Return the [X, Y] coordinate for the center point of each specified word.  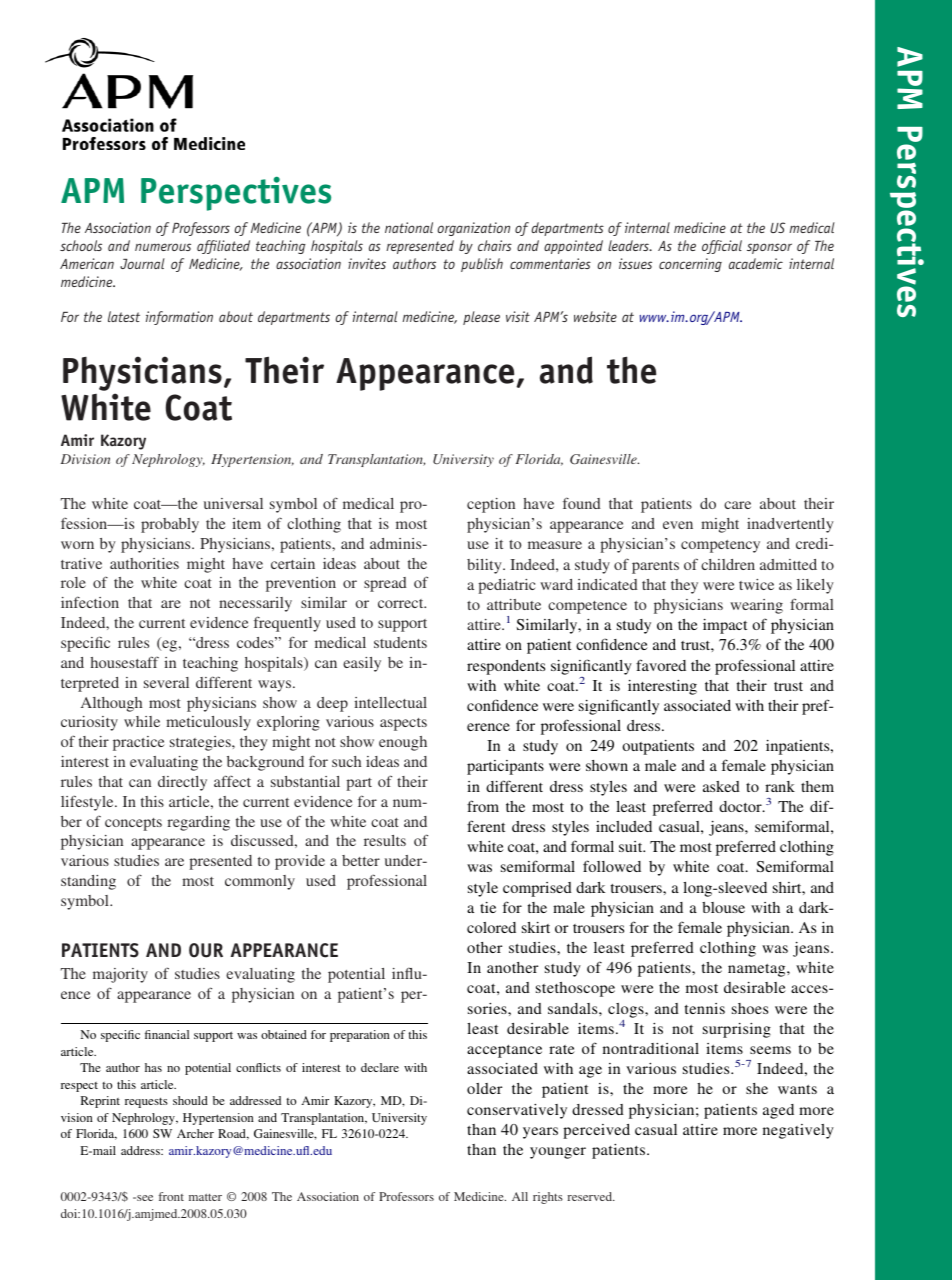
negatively [798, 1131]
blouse [723, 907]
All [520, 1196]
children [728, 564]
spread [385, 584]
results [385, 840]
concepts [133, 824]
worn [77, 545]
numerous [163, 247]
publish [482, 265]
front [171, 1196]
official [722, 247]
